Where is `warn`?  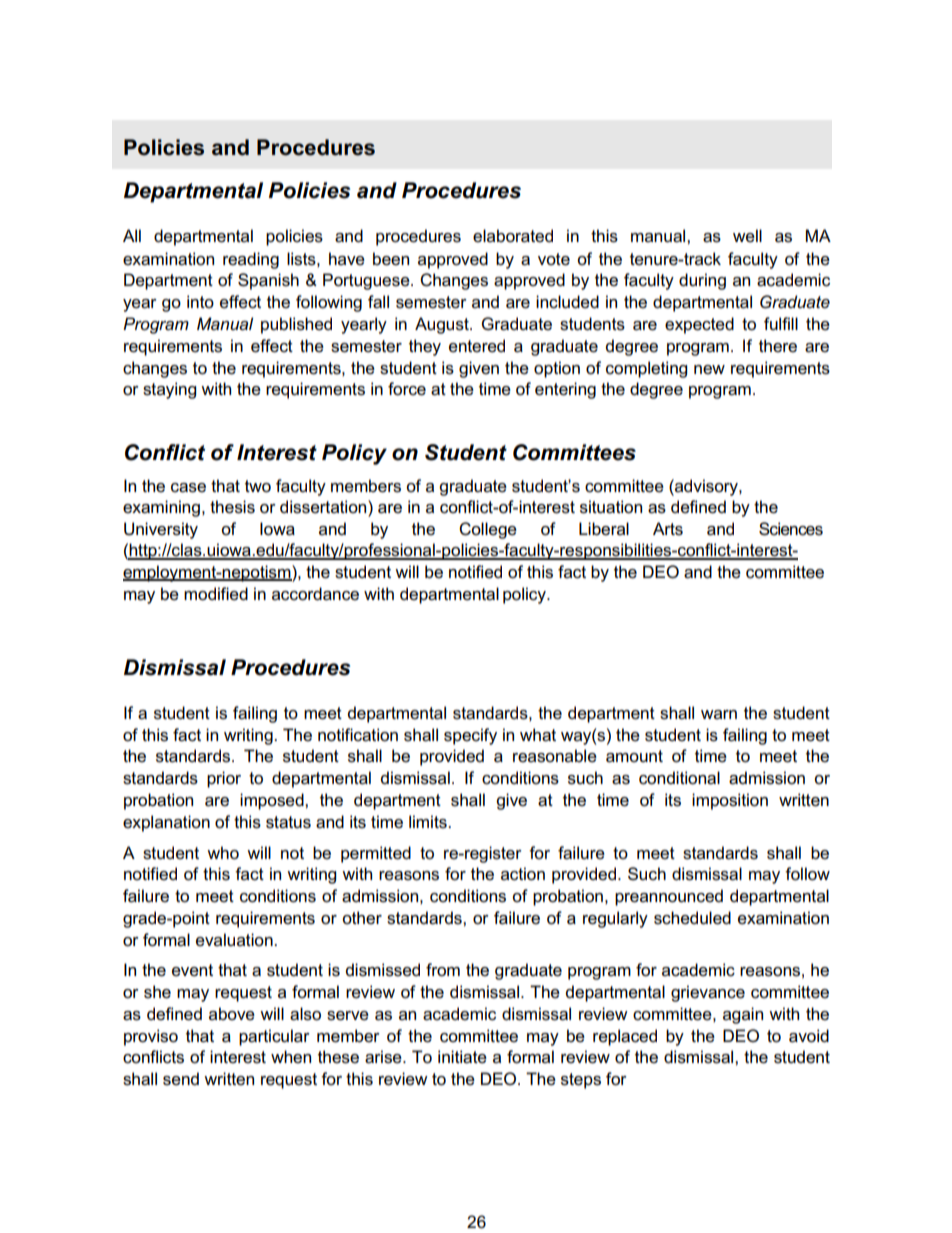
warn is located at coordinates (719, 714).
